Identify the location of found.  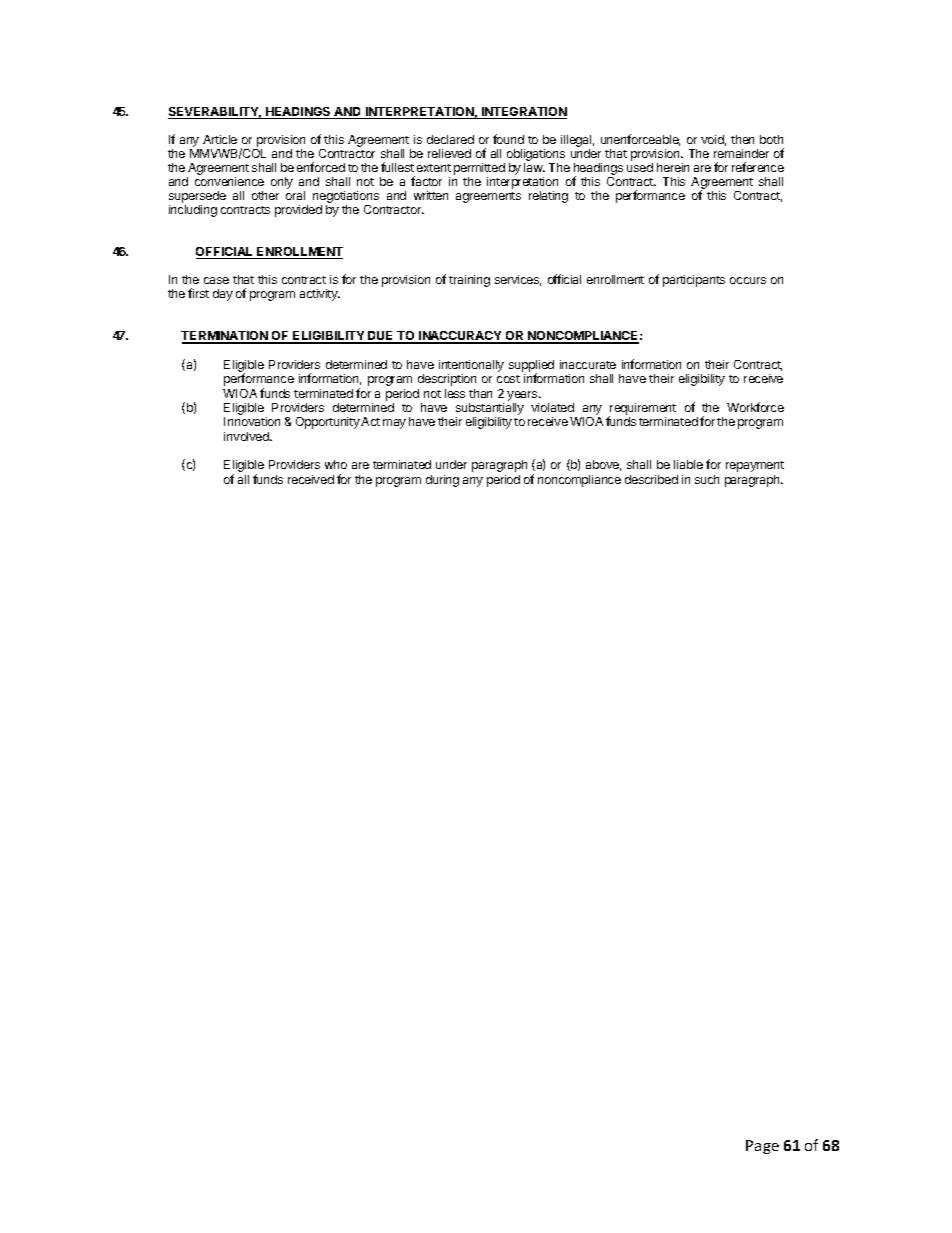
(508, 139).
